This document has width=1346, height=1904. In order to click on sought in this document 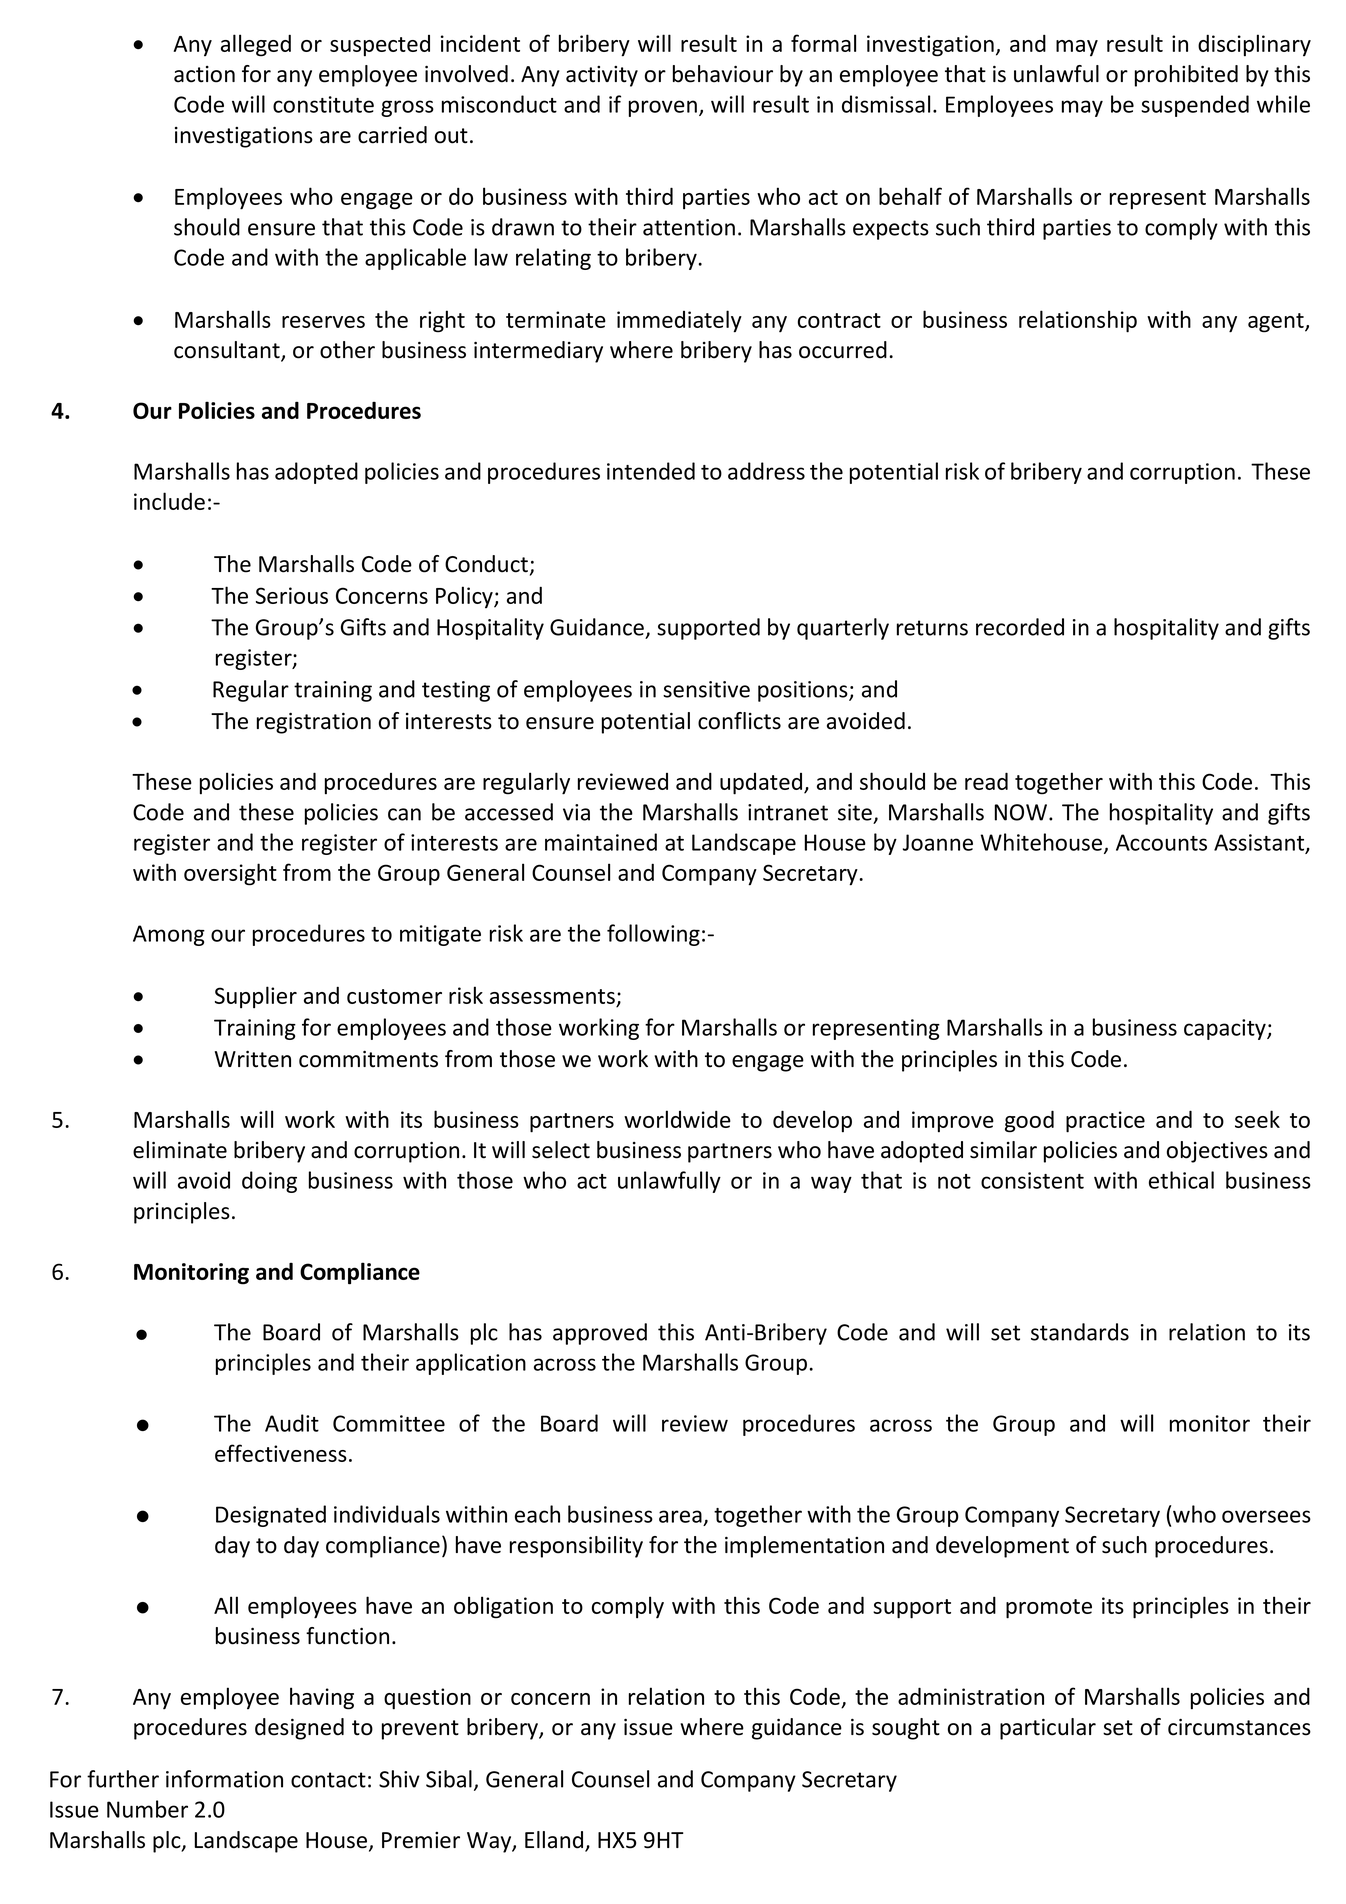, I will do `click(906, 1729)`.
